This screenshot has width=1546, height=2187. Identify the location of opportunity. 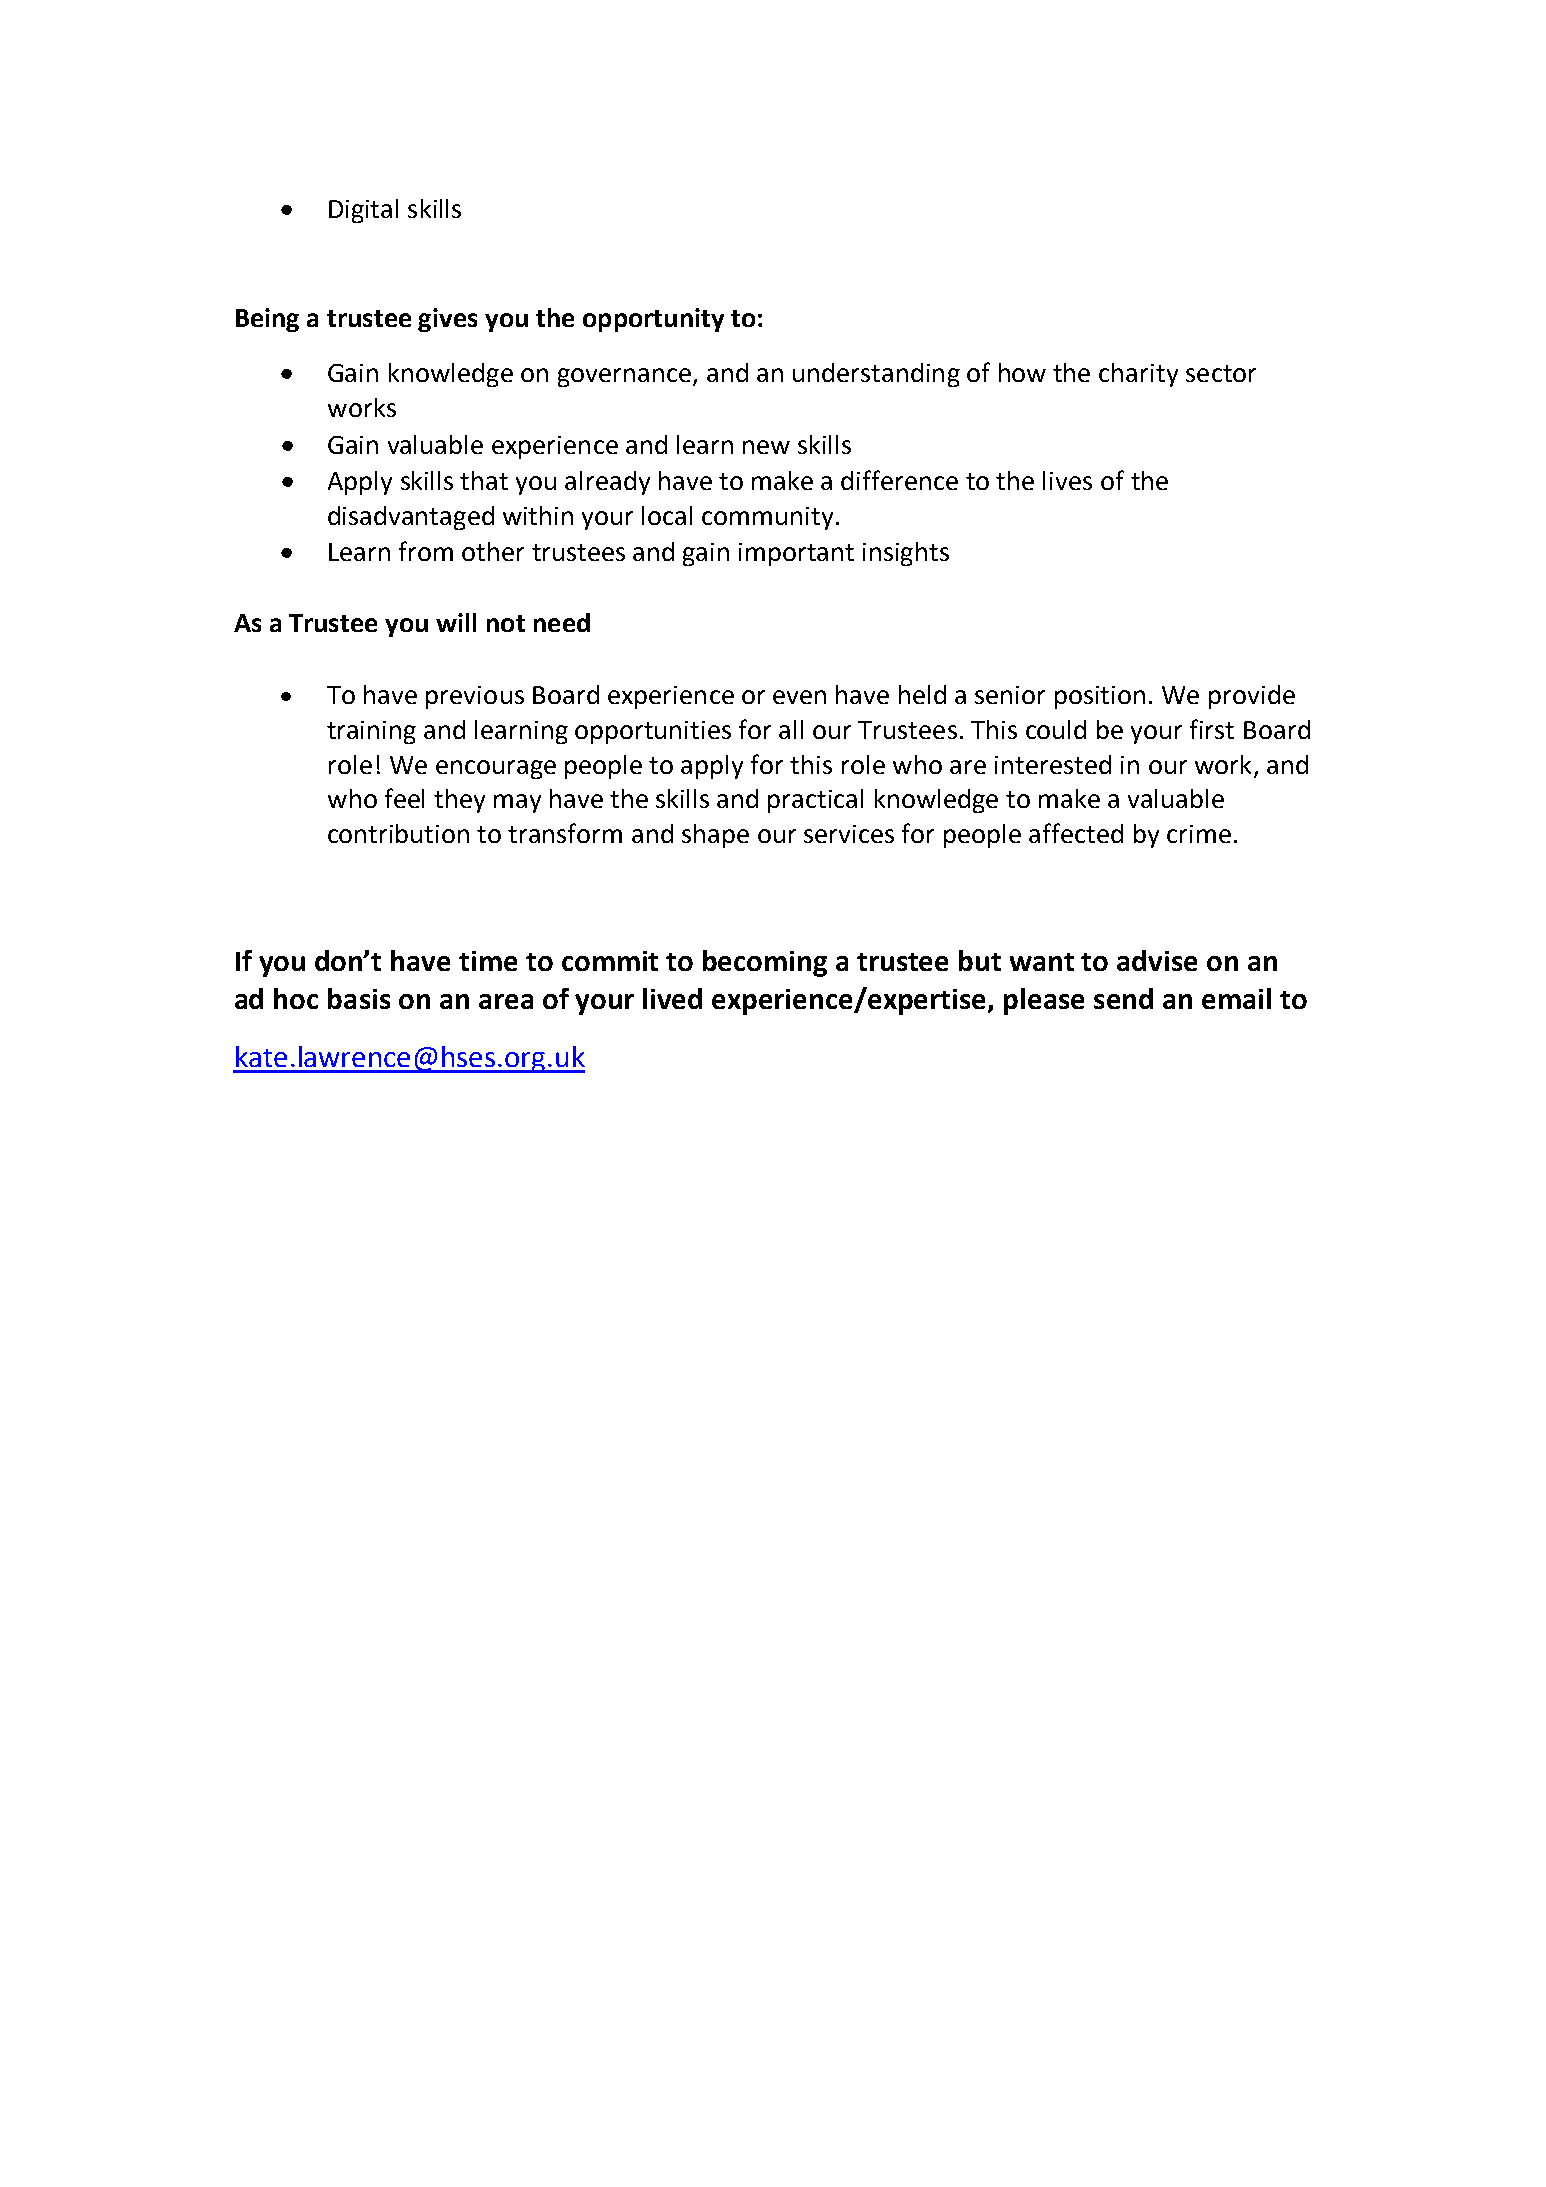
(653, 320).
